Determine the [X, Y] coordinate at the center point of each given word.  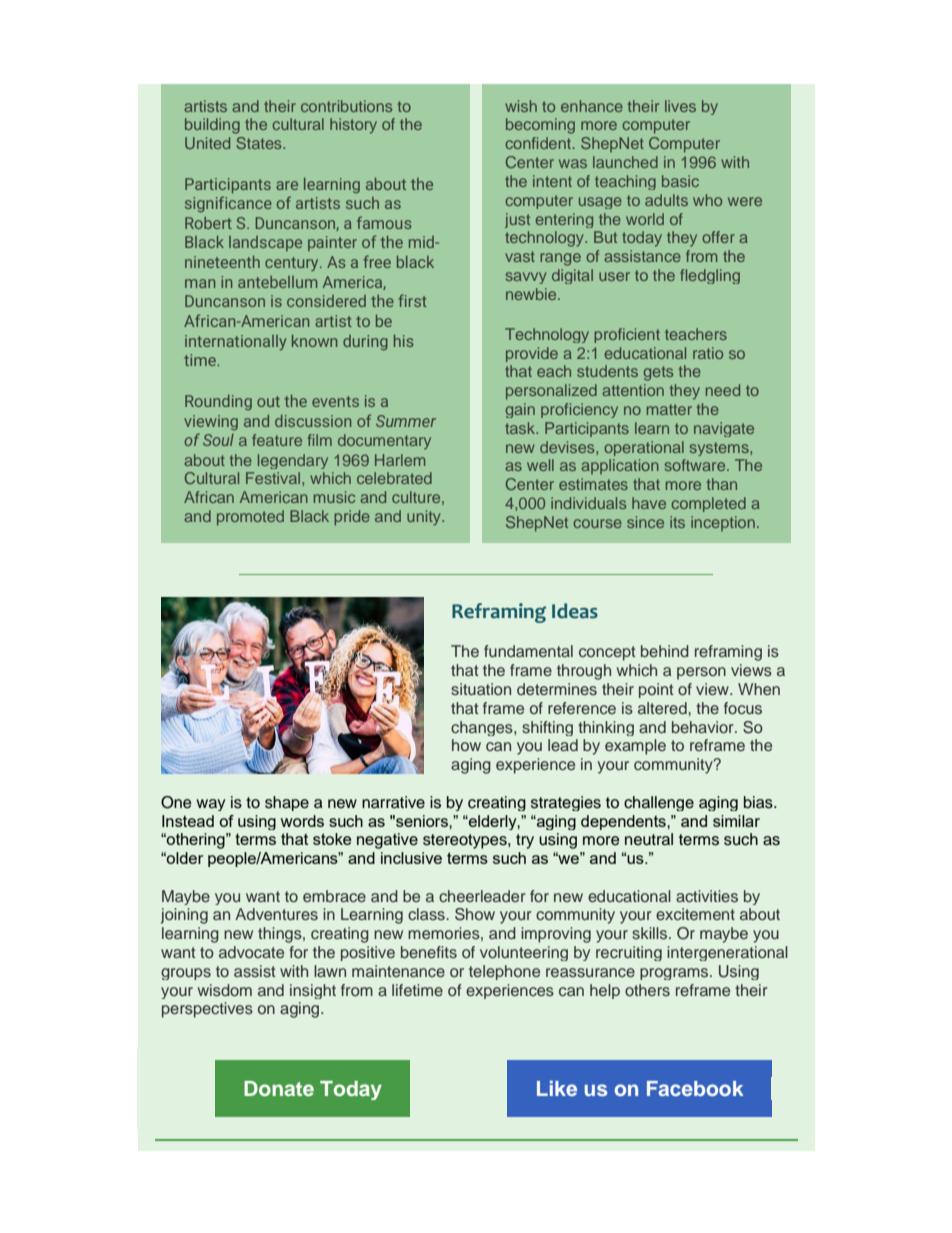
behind [665, 651]
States [260, 143]
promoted [250, 518]
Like [557, 1088]
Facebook [695, 1088]
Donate [279, 1088]
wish [521, 106]
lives [680, 106]
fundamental [528, 651]
